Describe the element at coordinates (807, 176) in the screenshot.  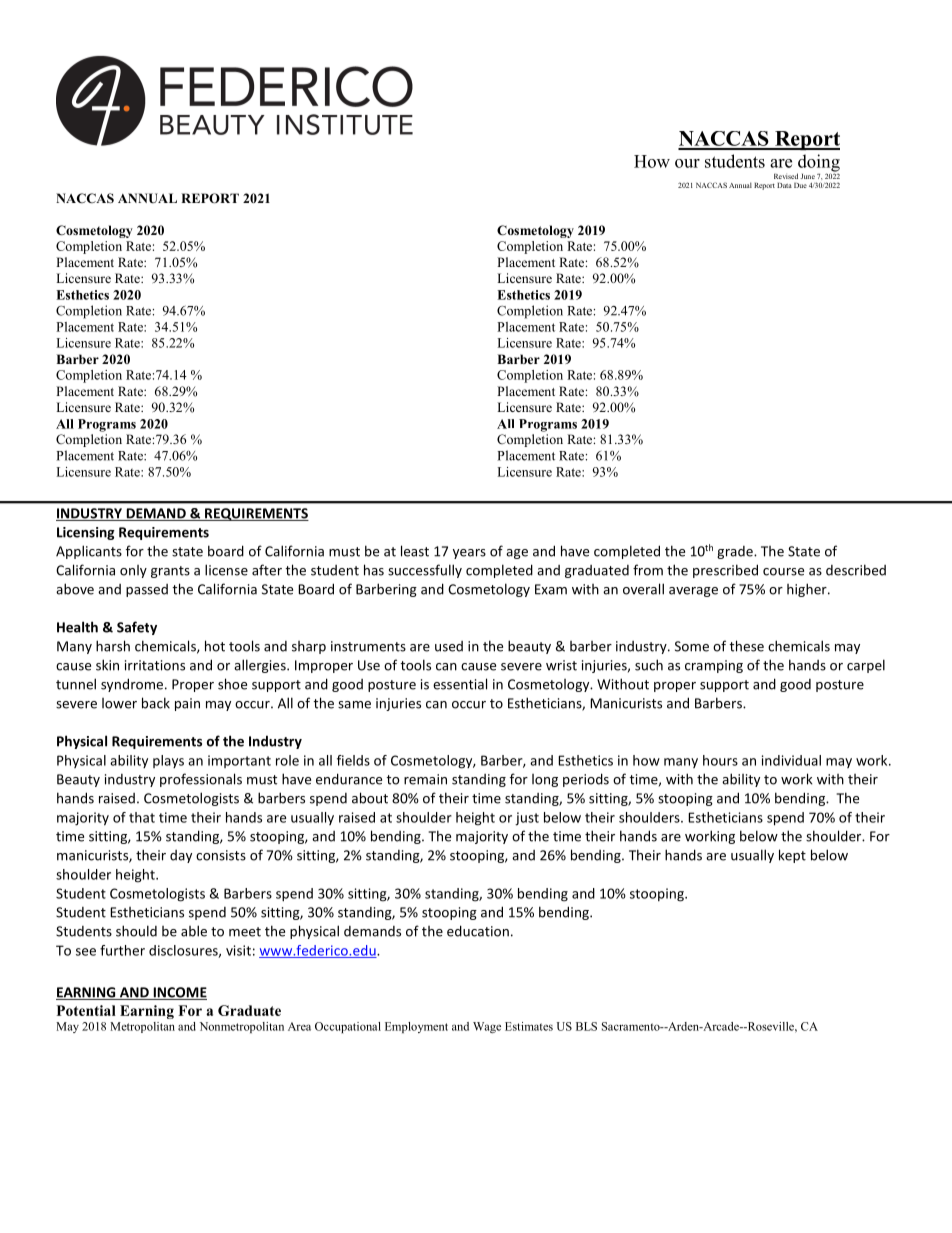
I see `June` at that location.
